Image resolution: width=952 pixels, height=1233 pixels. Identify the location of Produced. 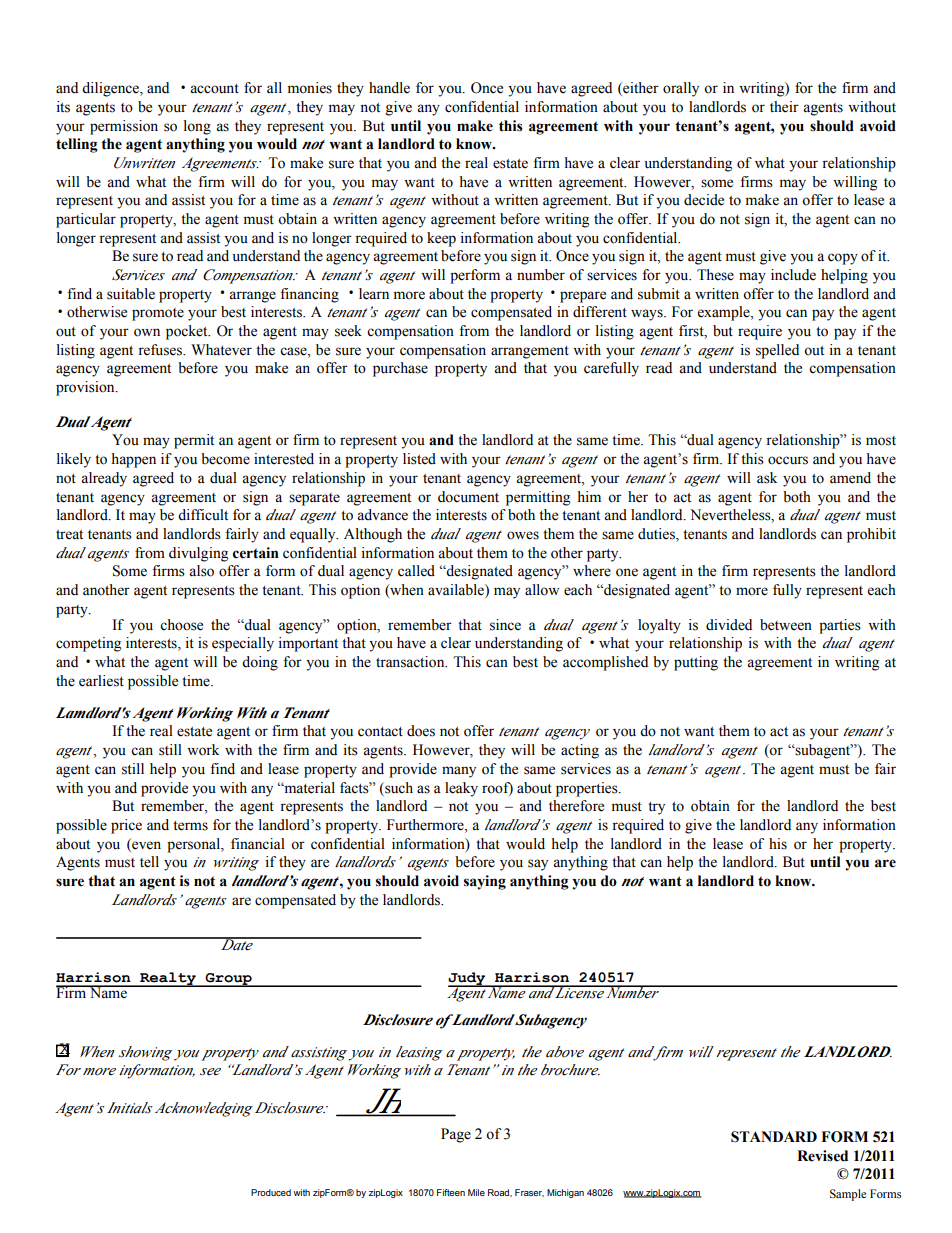
(271, 1192).
